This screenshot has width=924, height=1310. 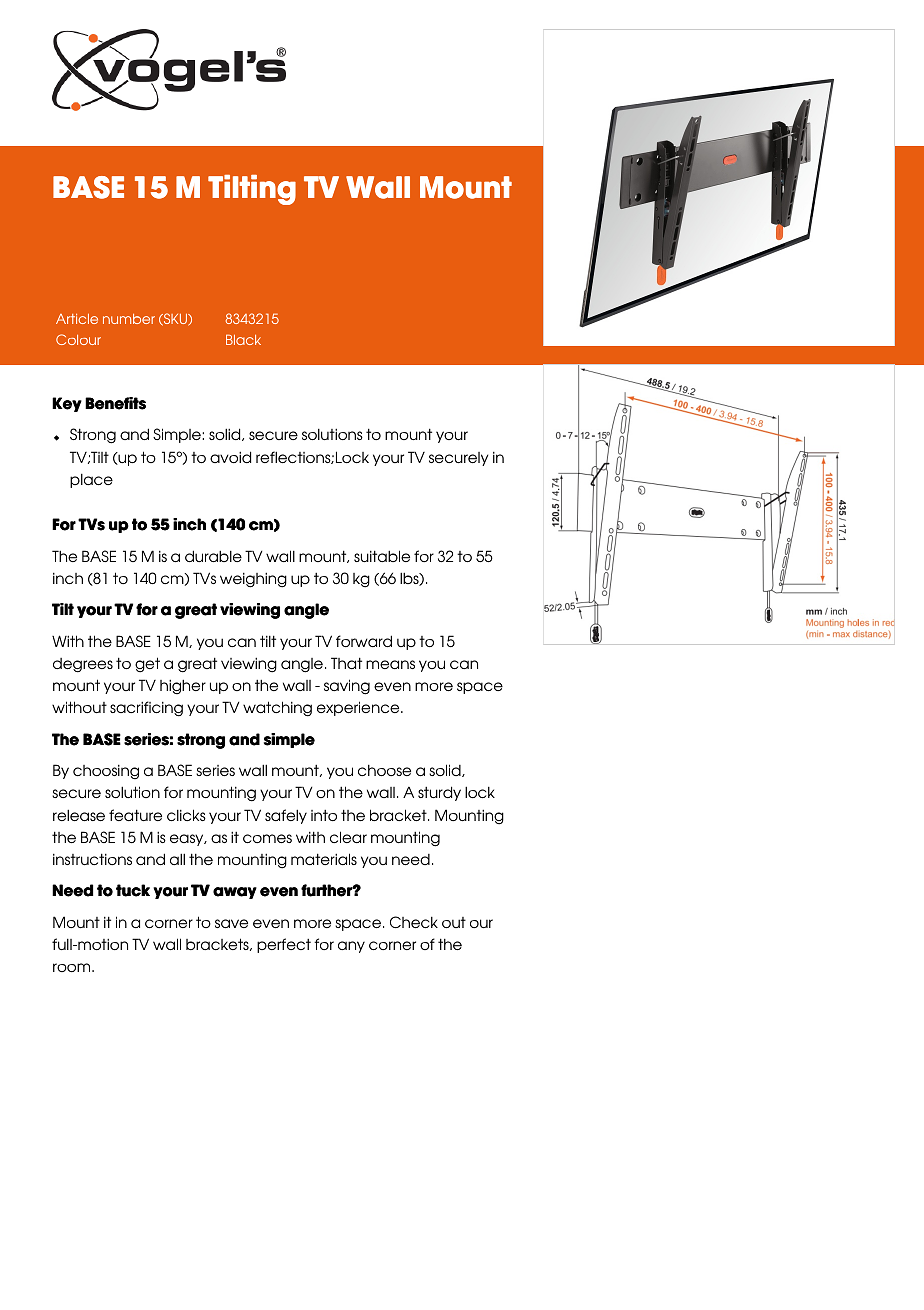 I want to click on Black, so click(x=243, y=339).
